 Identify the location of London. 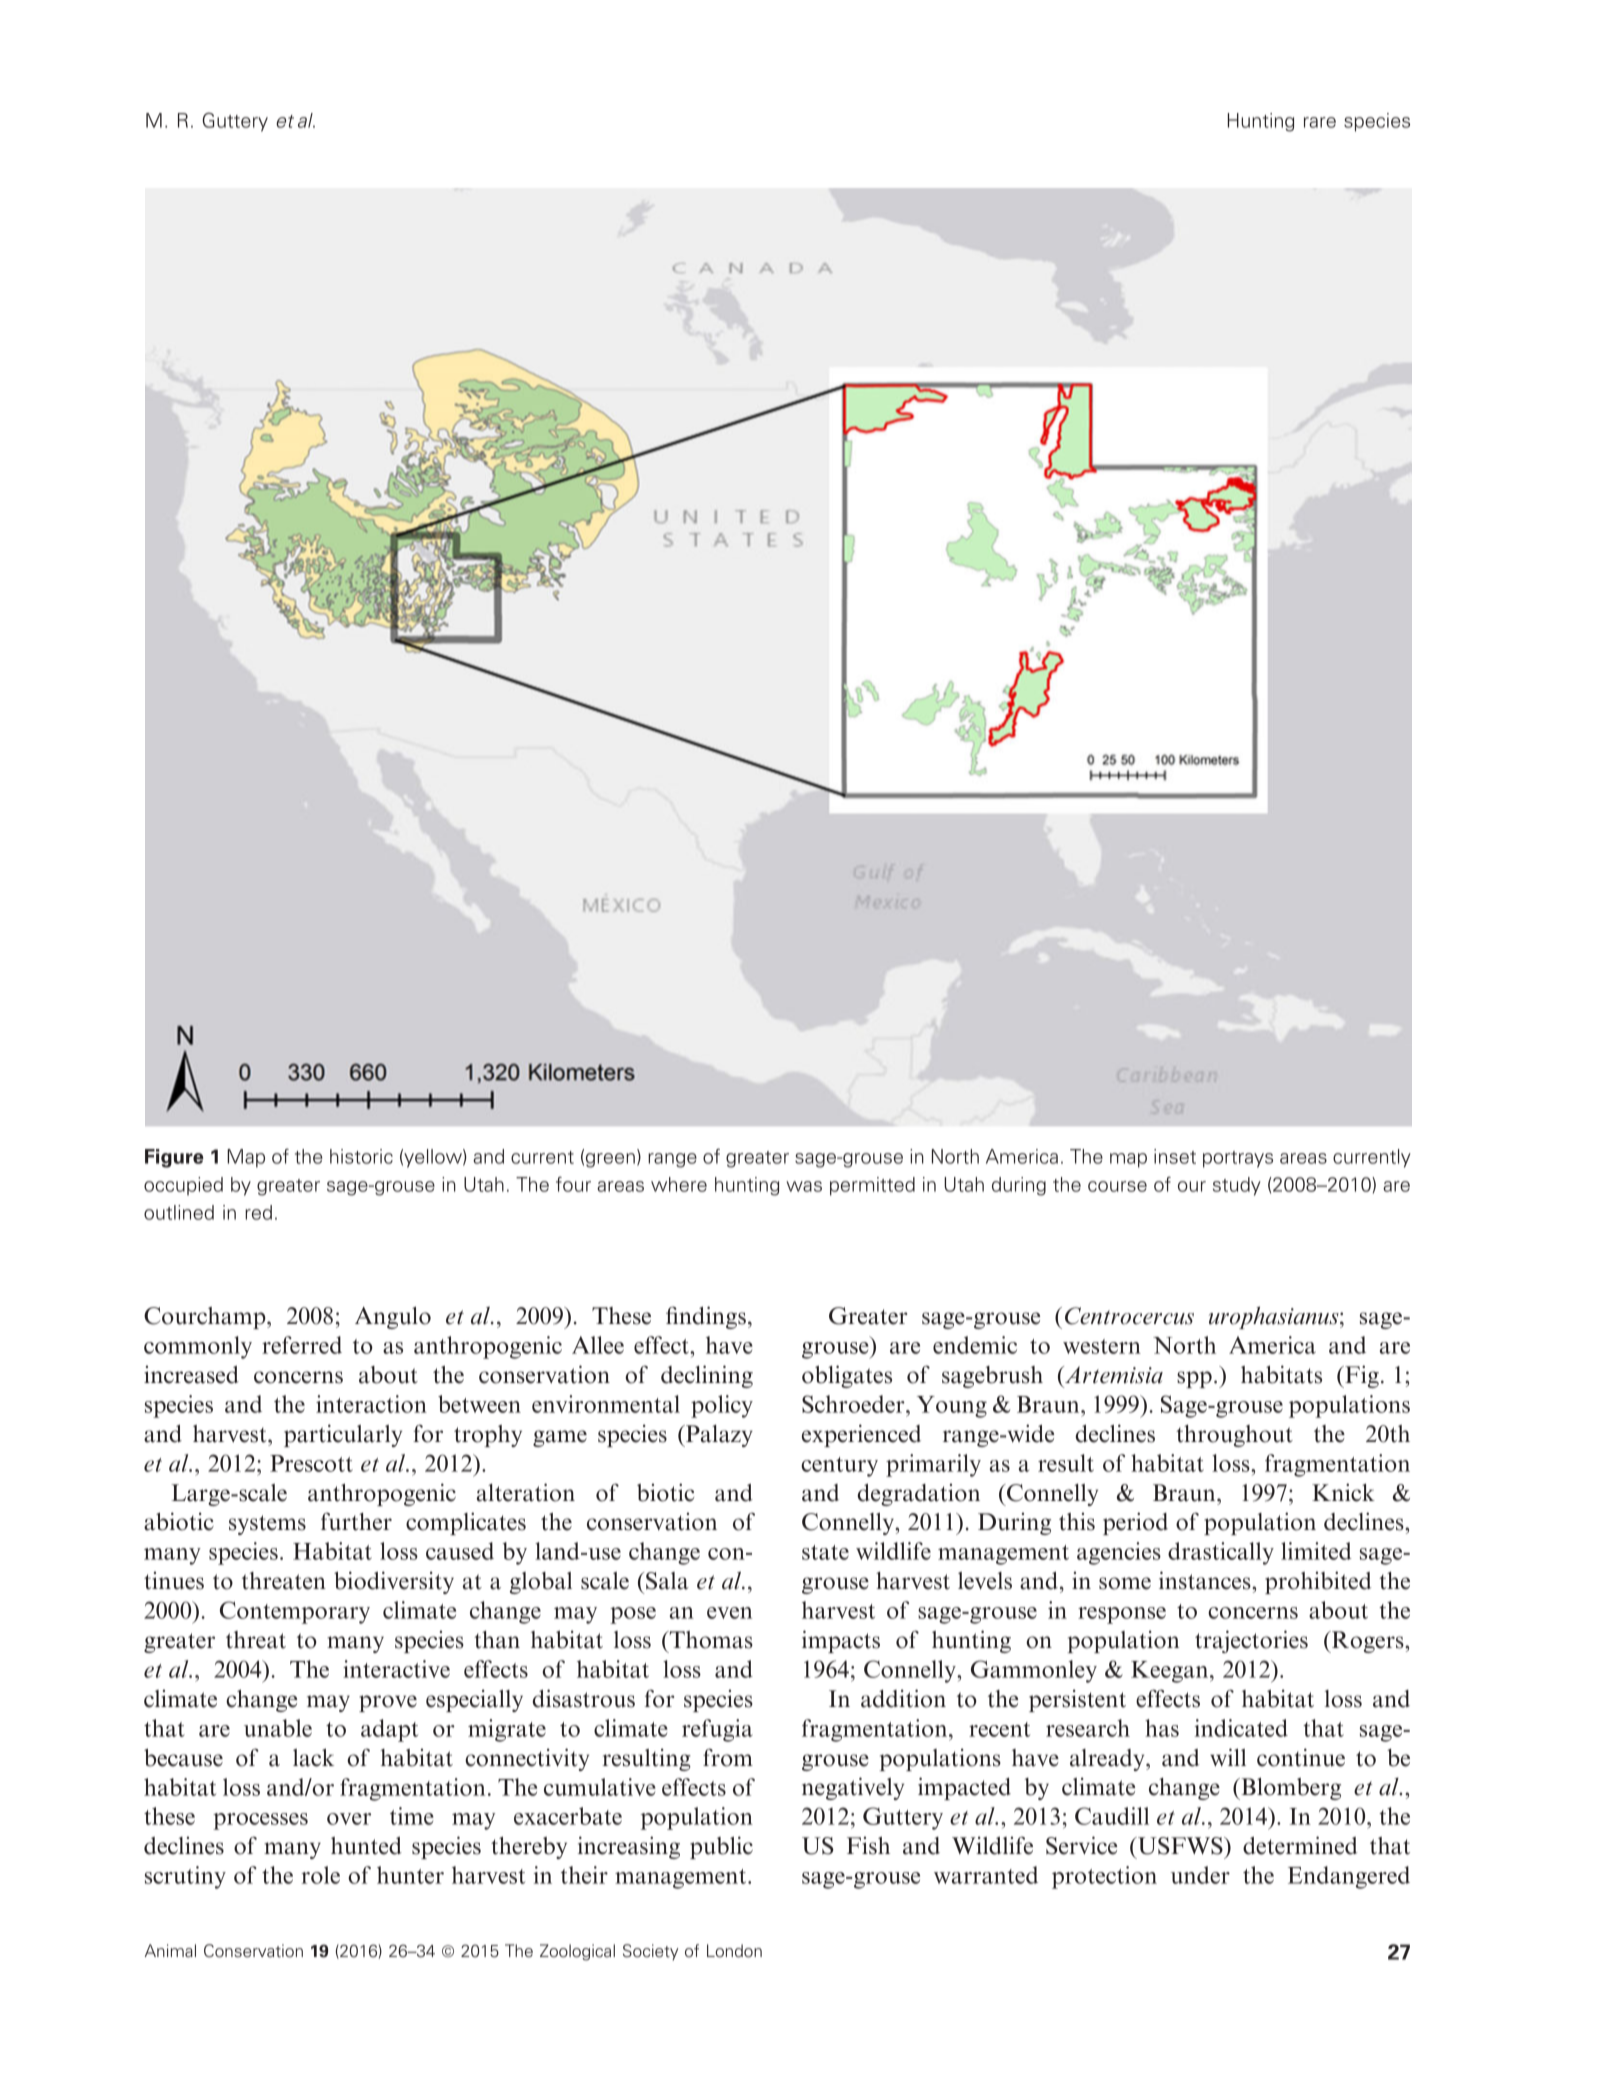
(734, 1951).
